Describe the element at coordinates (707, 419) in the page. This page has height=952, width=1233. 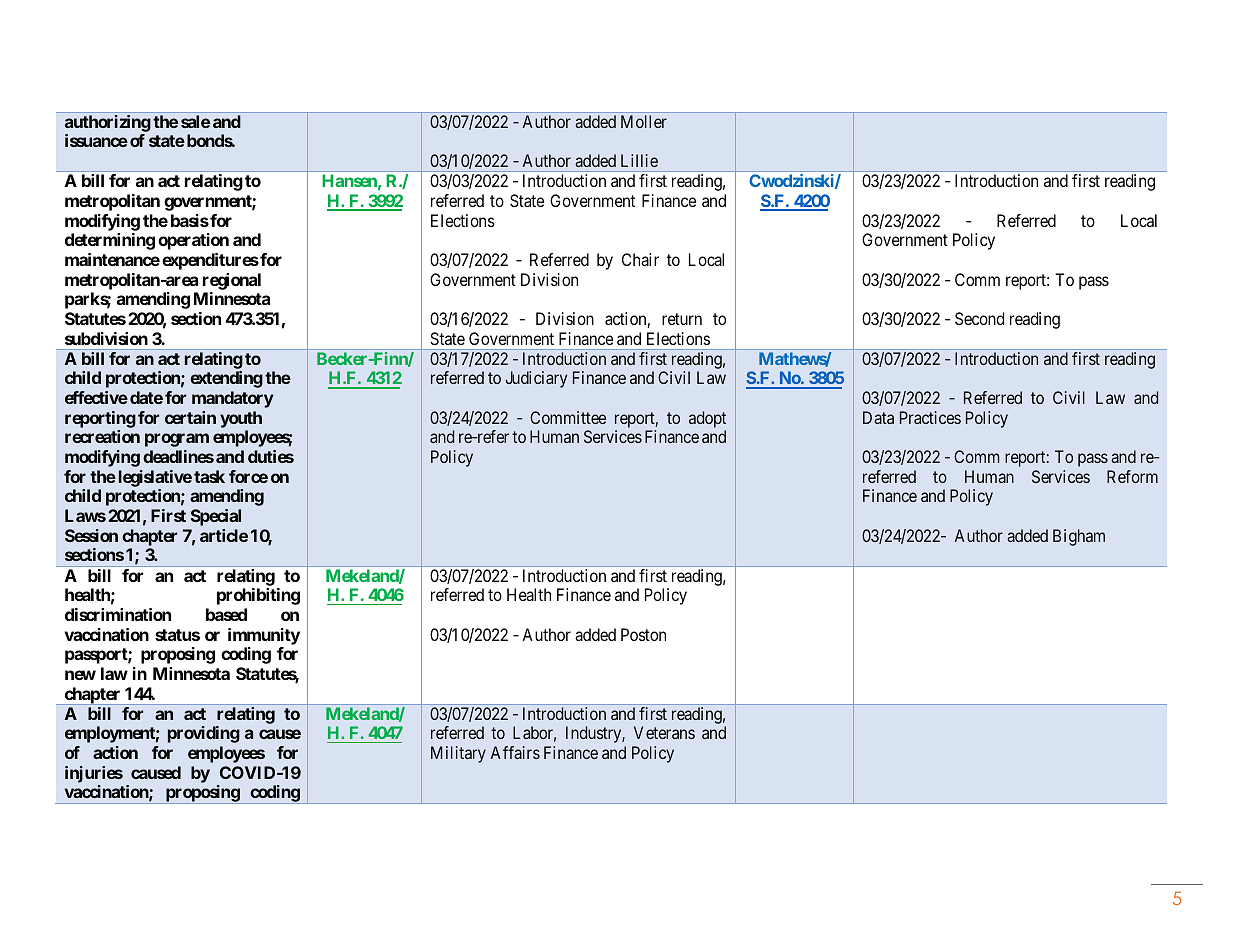
I see `adopt` at that location.
